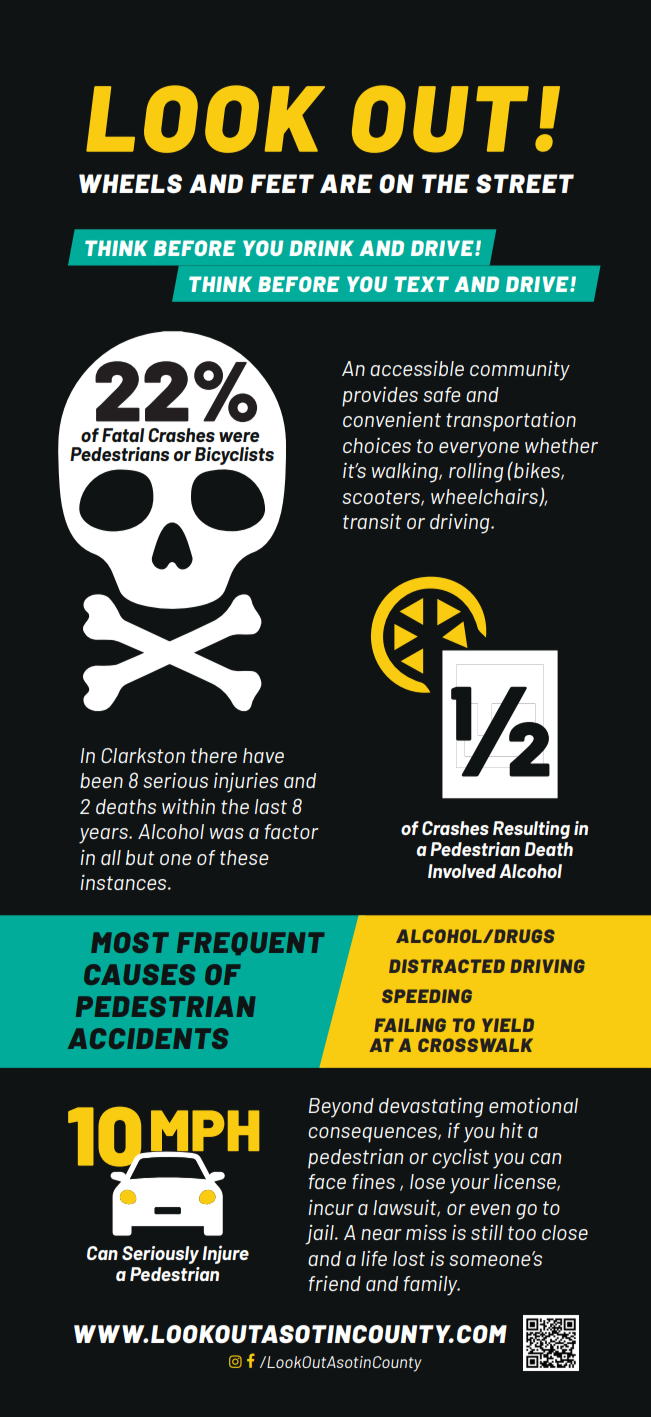 Image resolution: width=651 pixels, height=1417 pixels. Describe the element at coordinates (124, 882) in the screenshot. I see `instances` at that location.
